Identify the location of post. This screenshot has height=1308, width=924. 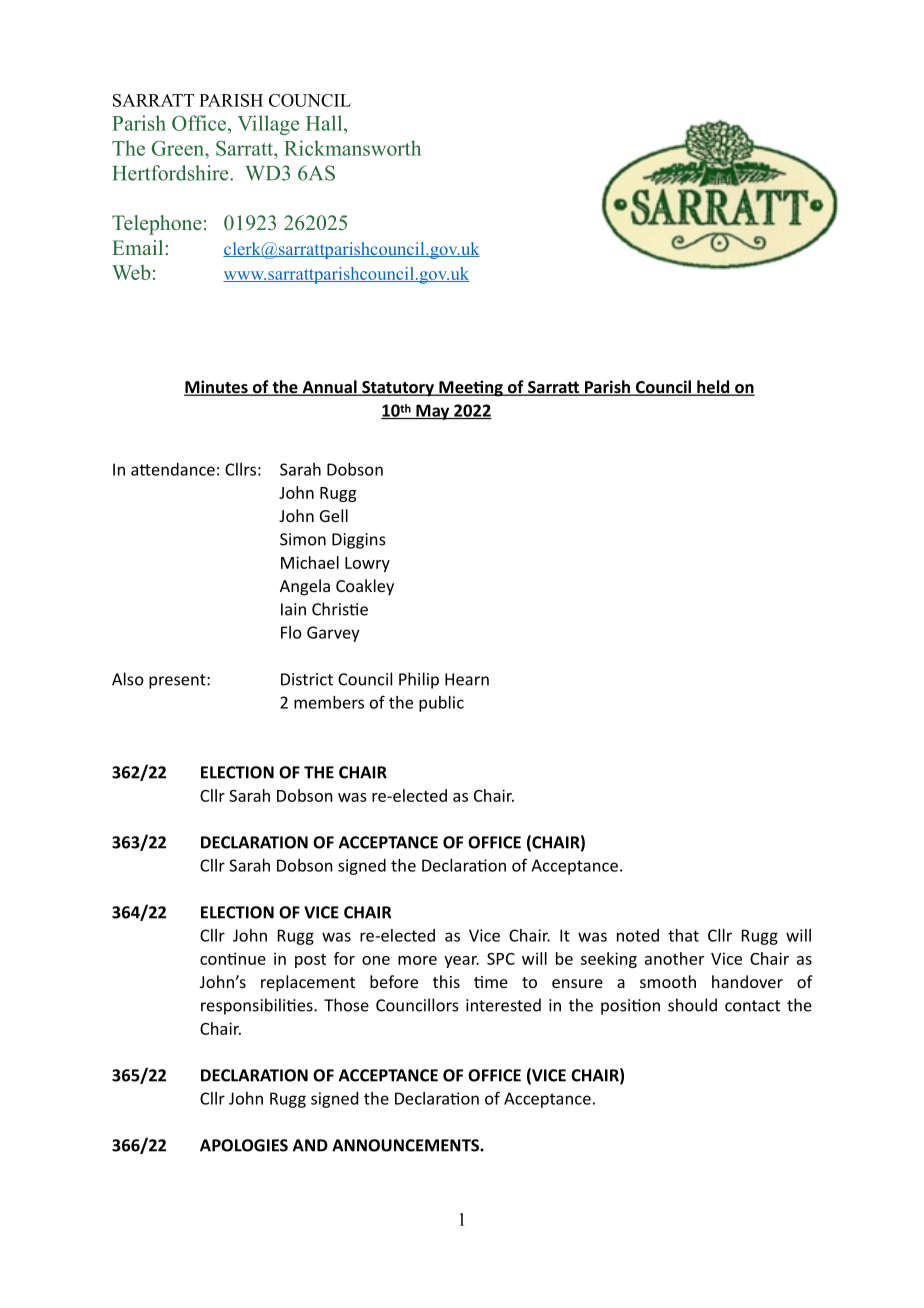
(310, 961).
